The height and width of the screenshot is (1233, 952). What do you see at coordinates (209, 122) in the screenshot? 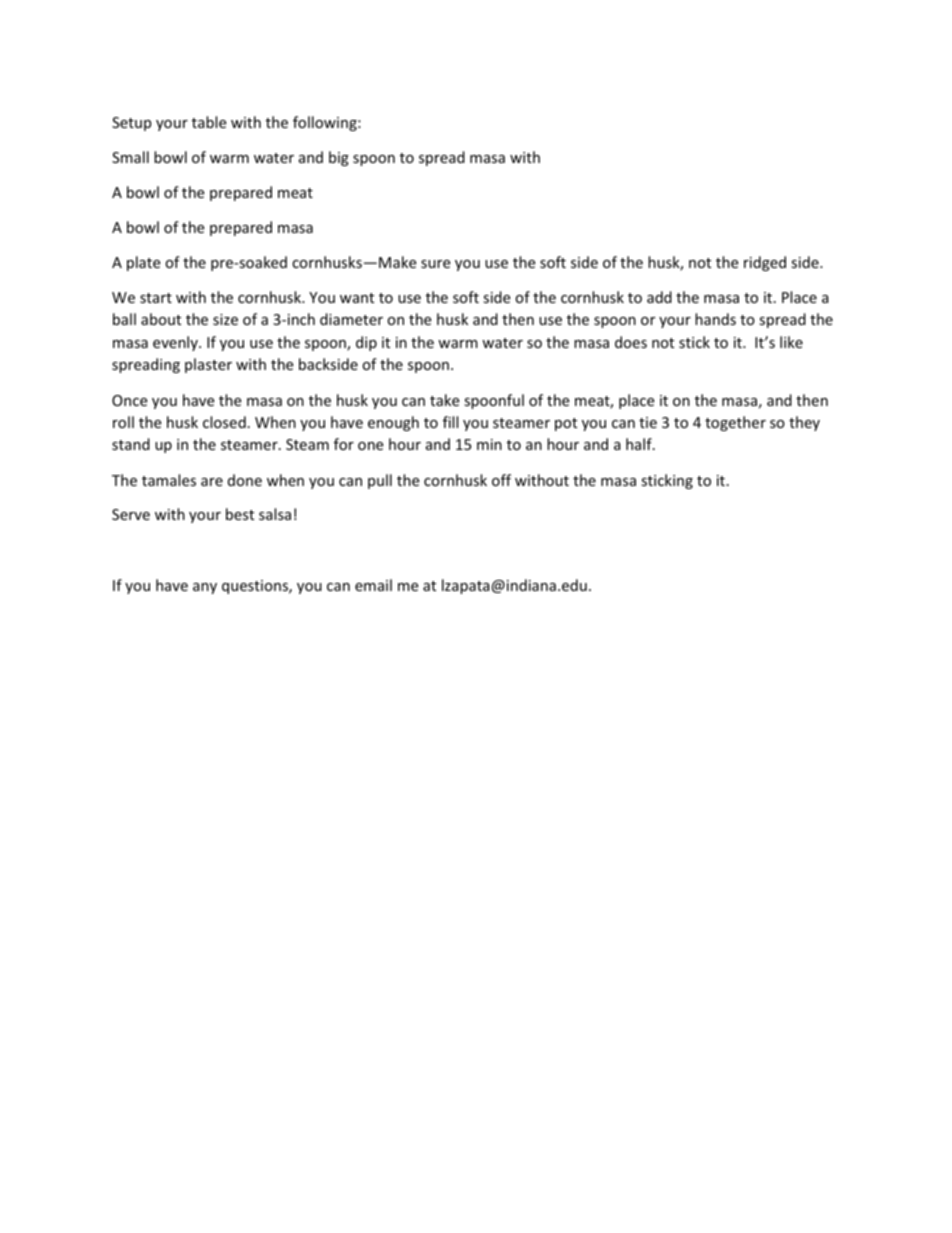
I see `table` at bounding box center [209, 122].
